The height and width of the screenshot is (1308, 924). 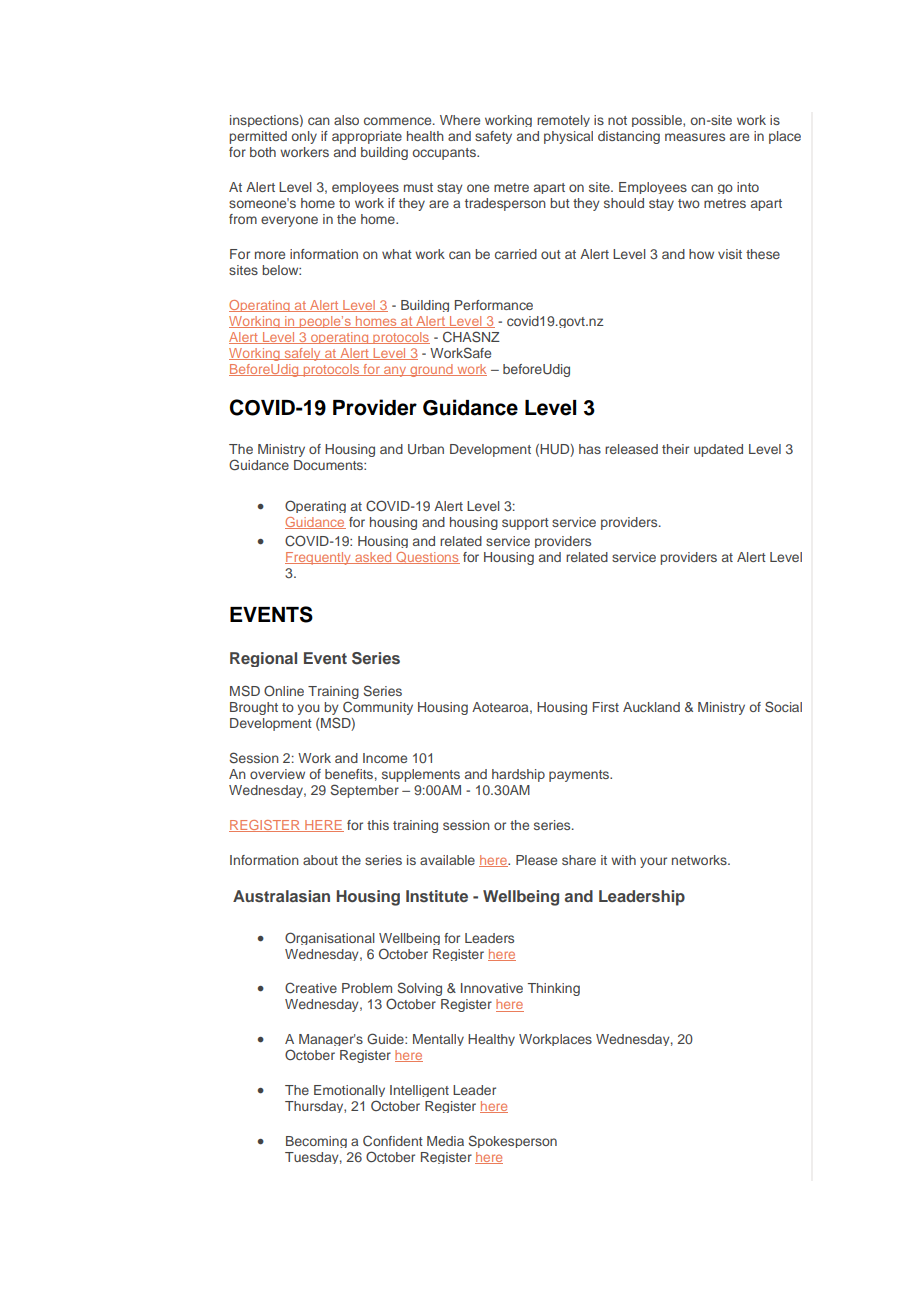 What do you see at coordinates (525, 524) in the screenshot?
I see `support` at bounding box center [525, 524].
